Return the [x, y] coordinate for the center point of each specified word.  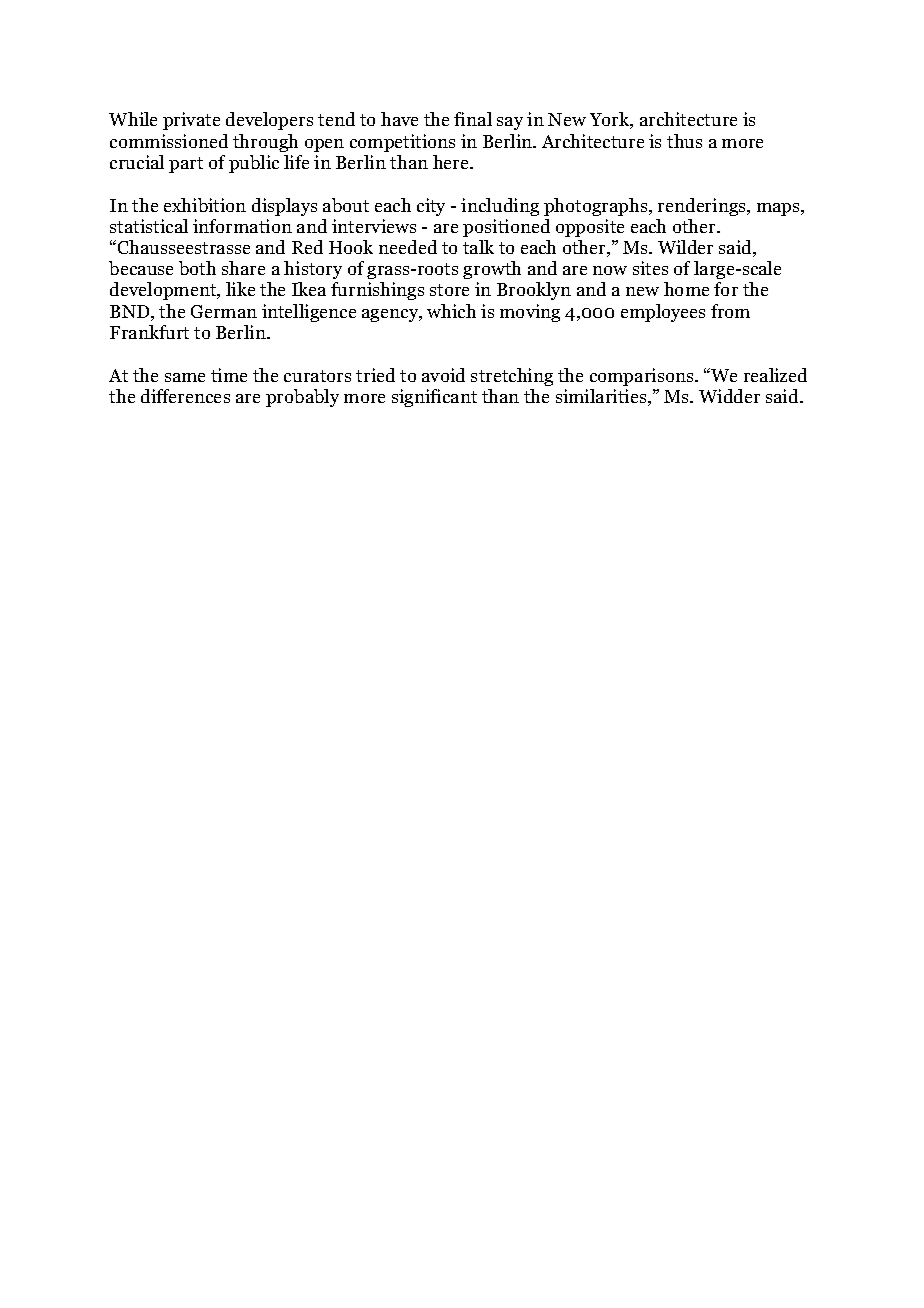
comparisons [643, 377]
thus [684, 141]
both [197, 268]
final [473, 119]
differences [185, 396]
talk [478, 247]
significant [434, 398]
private [191, 121]
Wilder [685, 247]
